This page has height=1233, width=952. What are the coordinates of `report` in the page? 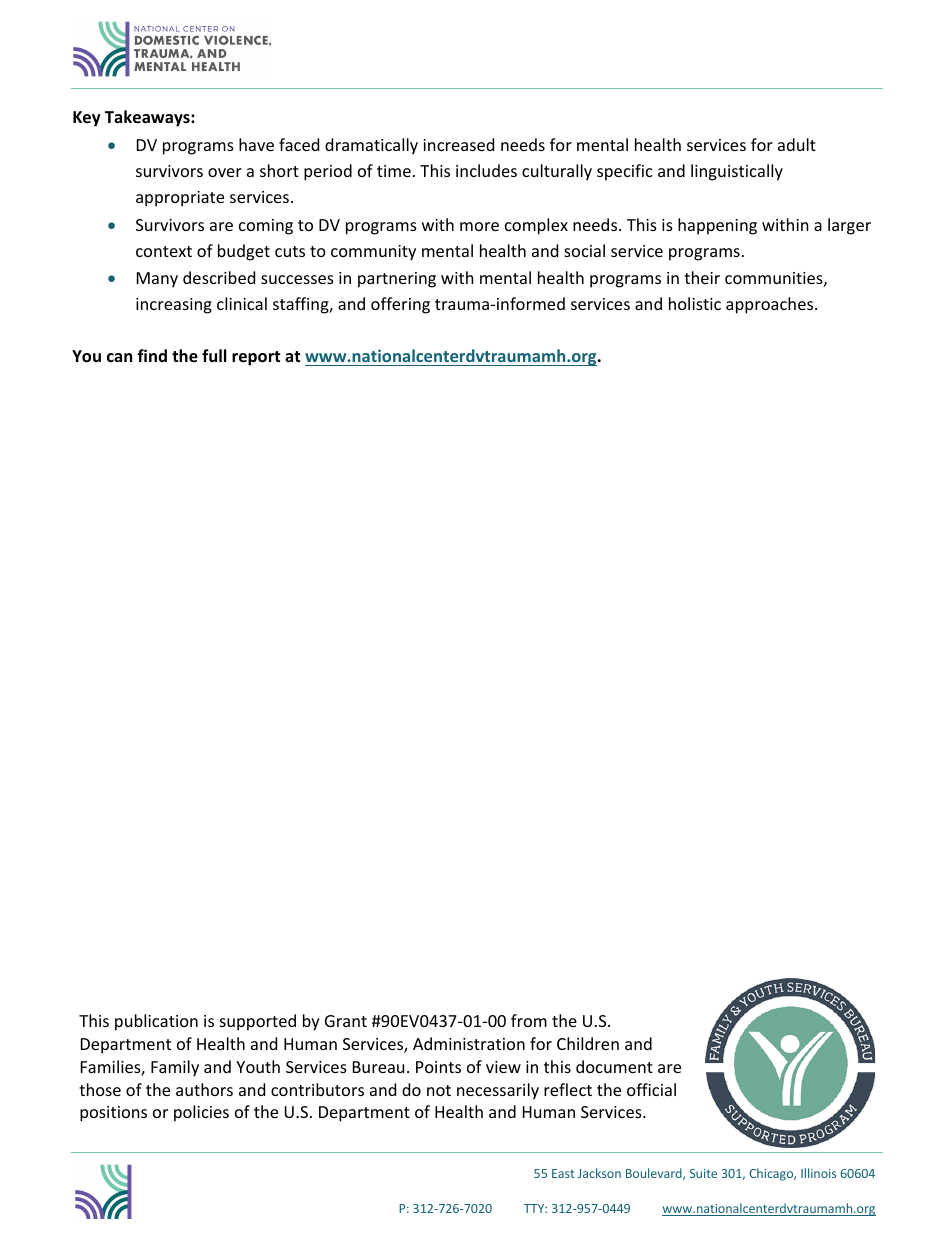 It's located at (256, 358).
